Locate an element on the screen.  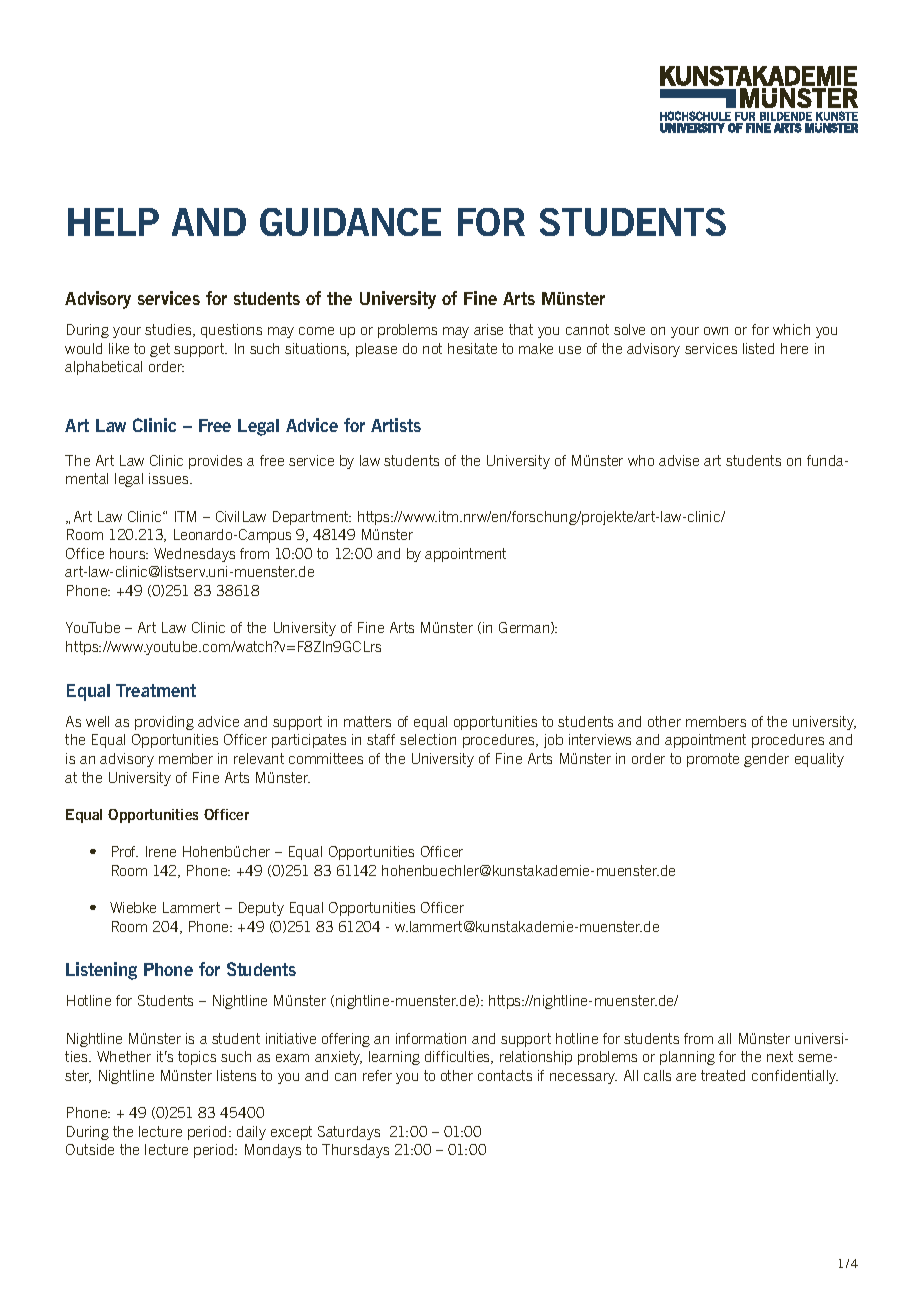
GUIDANCE is located at coordinates (350, 222).
